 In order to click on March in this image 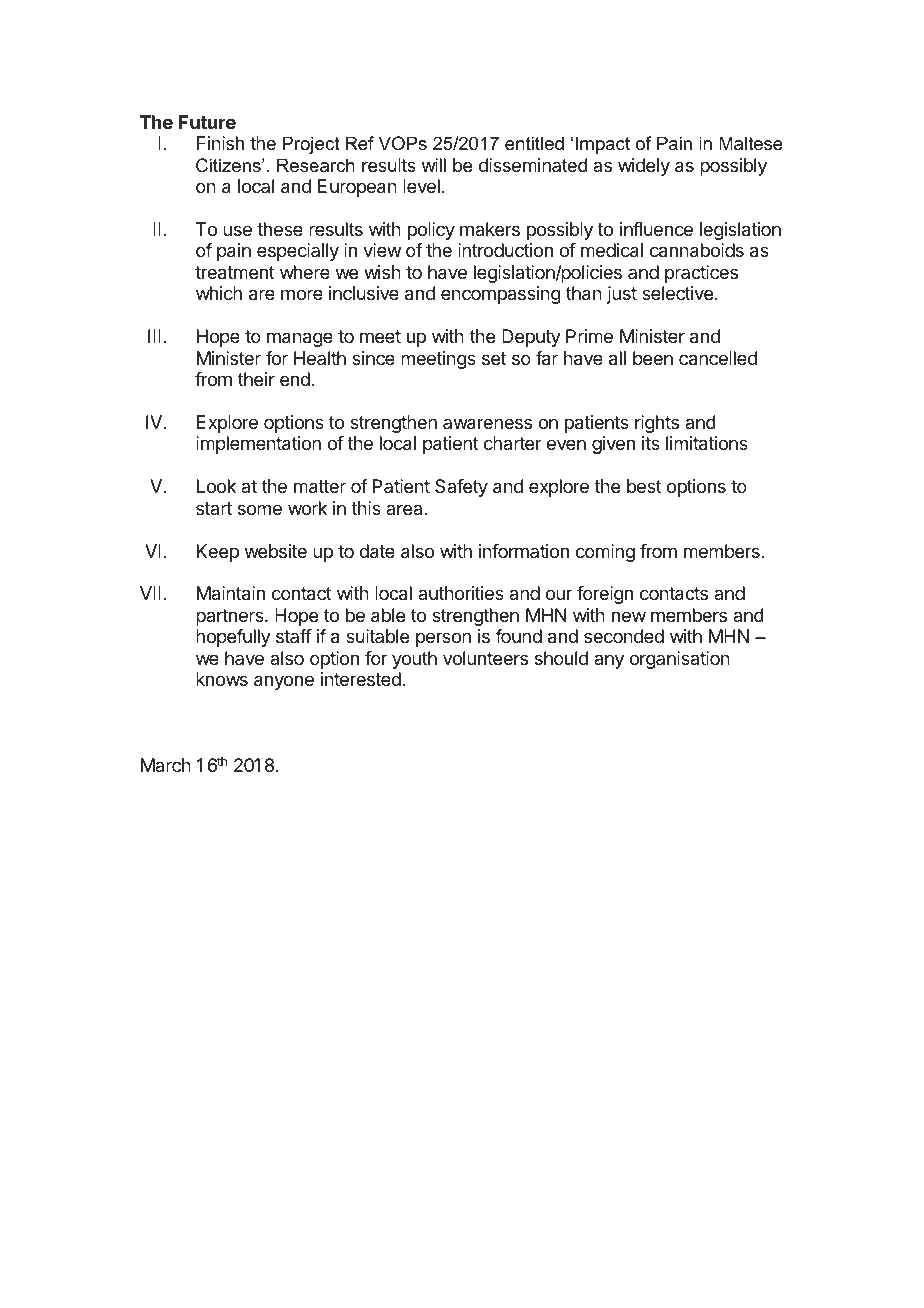, I will do `click(166, 765)`.
